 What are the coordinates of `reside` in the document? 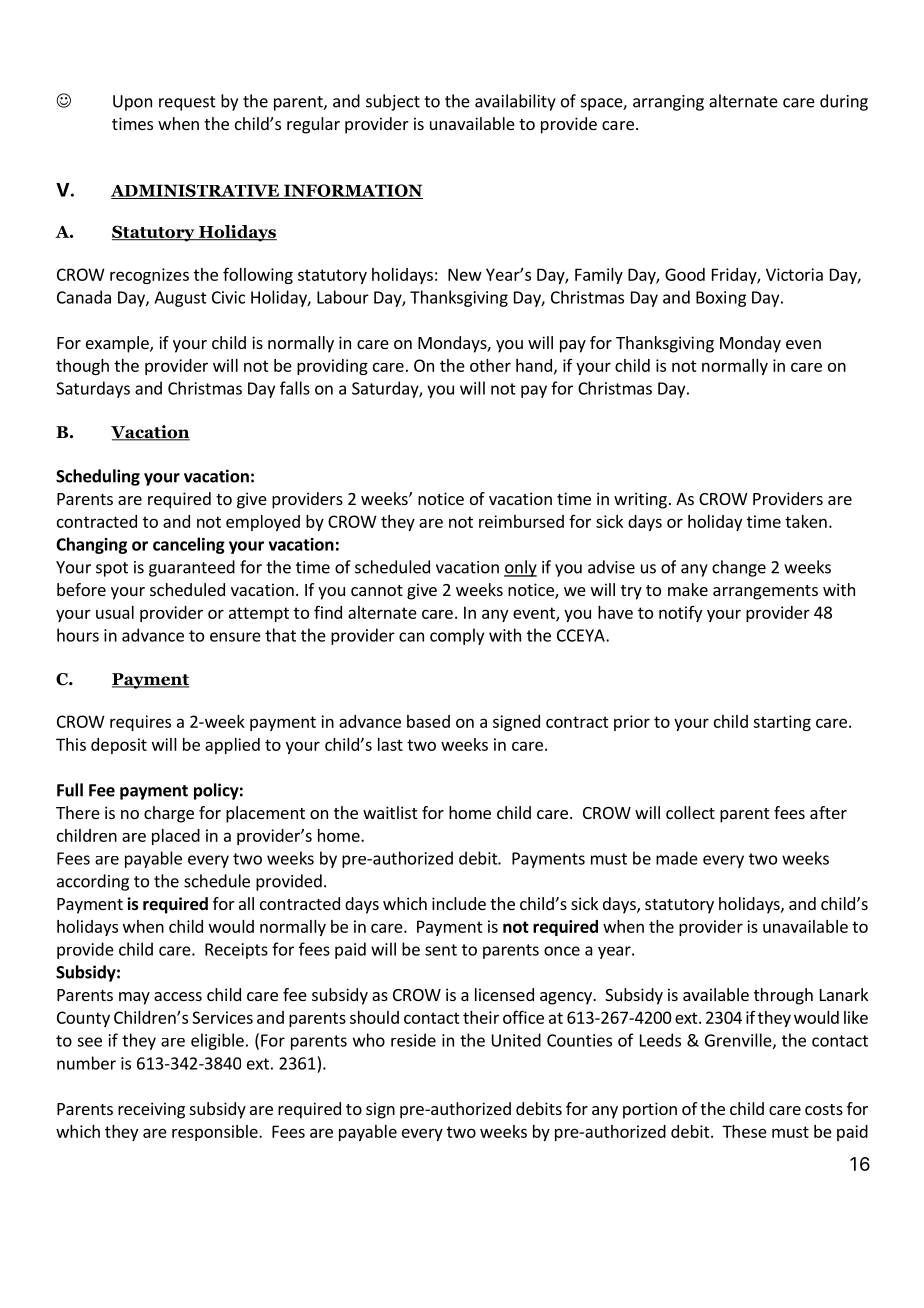 It's located at (413, 1040).
